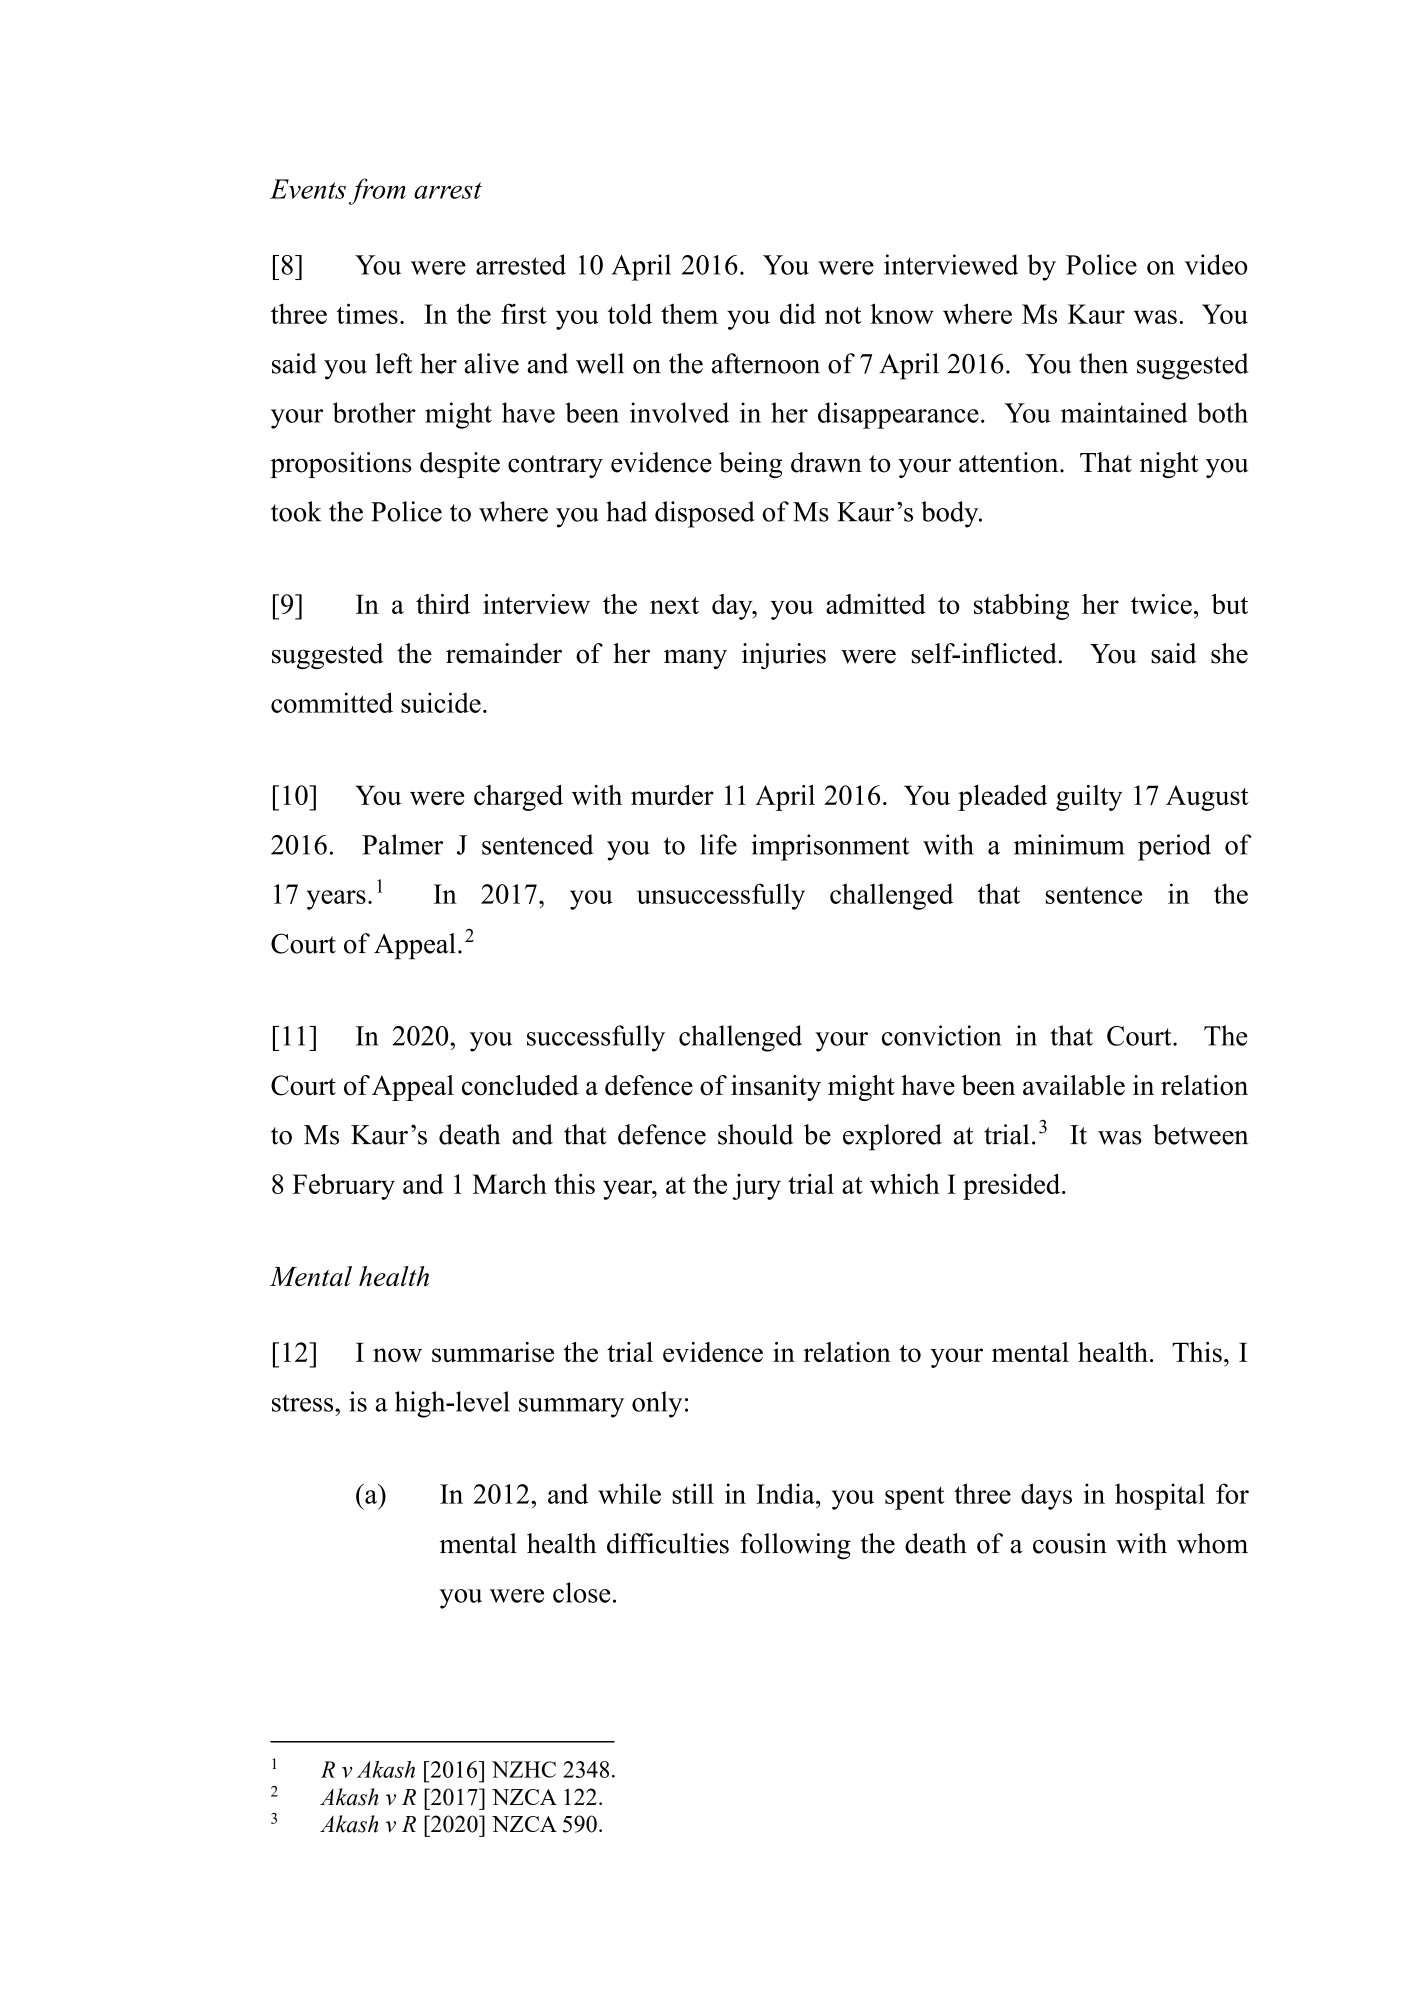  Describe the element at coordinates (581, 1592) in the screenshot. I see `close` at that location.
